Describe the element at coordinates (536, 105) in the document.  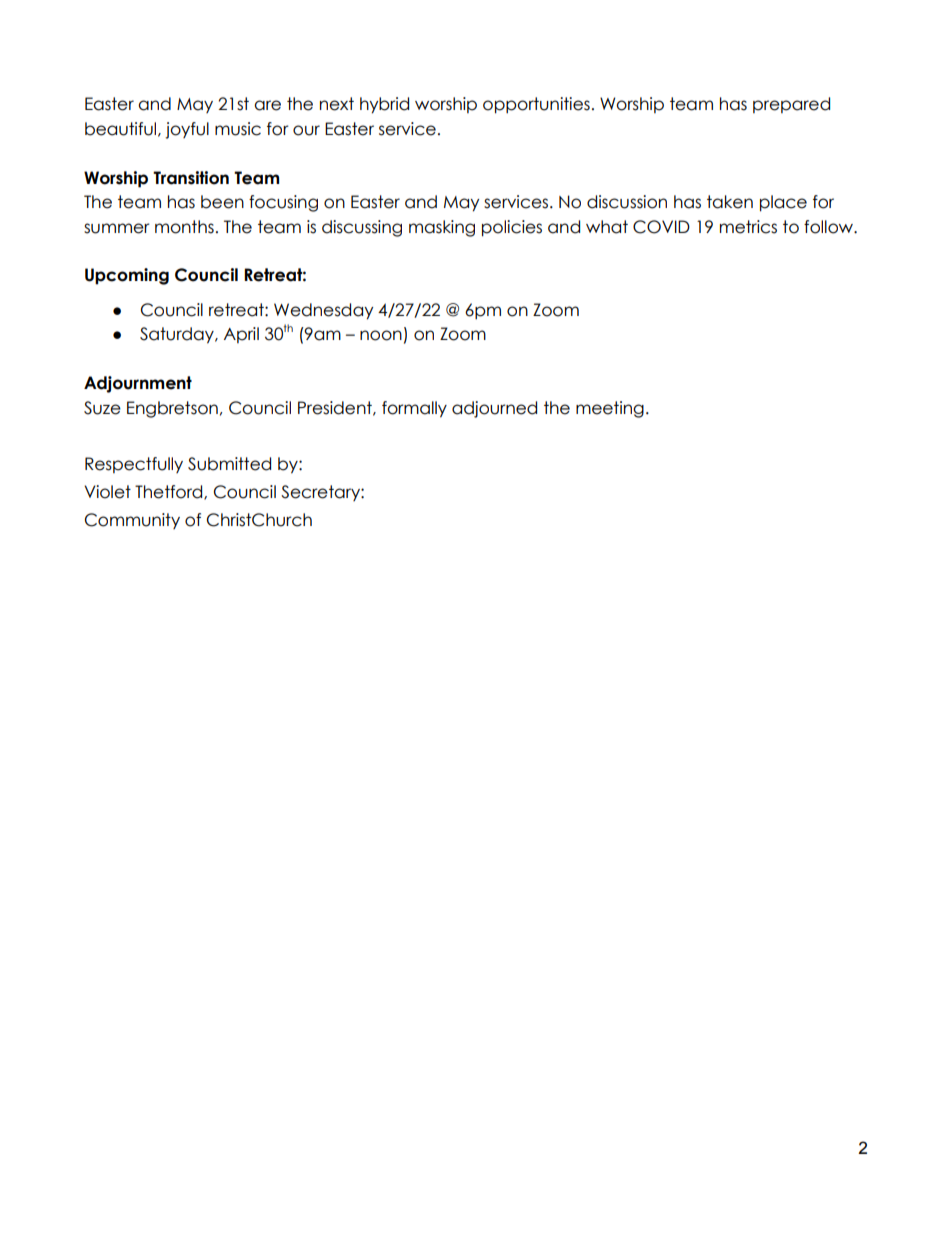
I see `opportunities` at that location.
